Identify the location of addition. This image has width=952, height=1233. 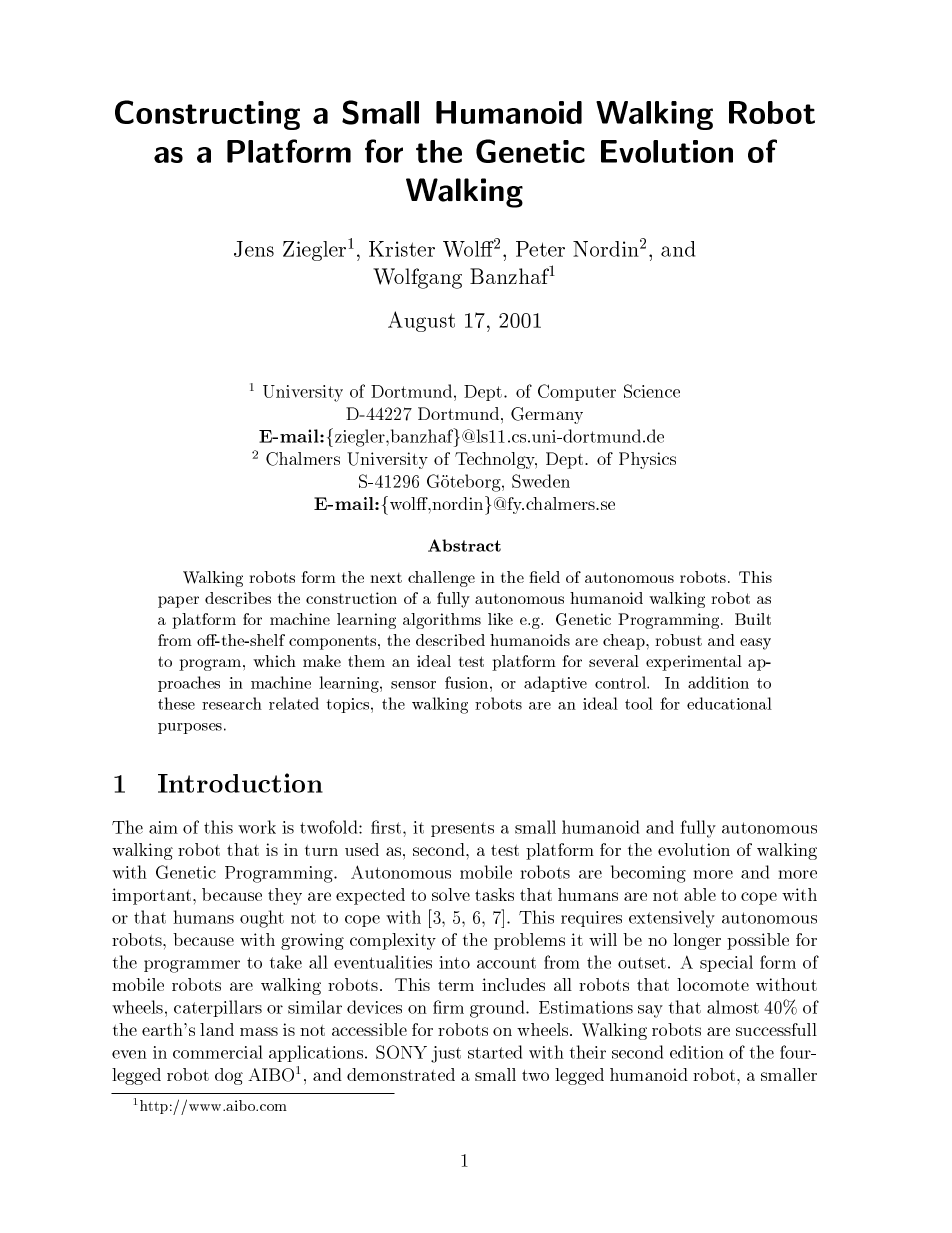
(718, 682).
